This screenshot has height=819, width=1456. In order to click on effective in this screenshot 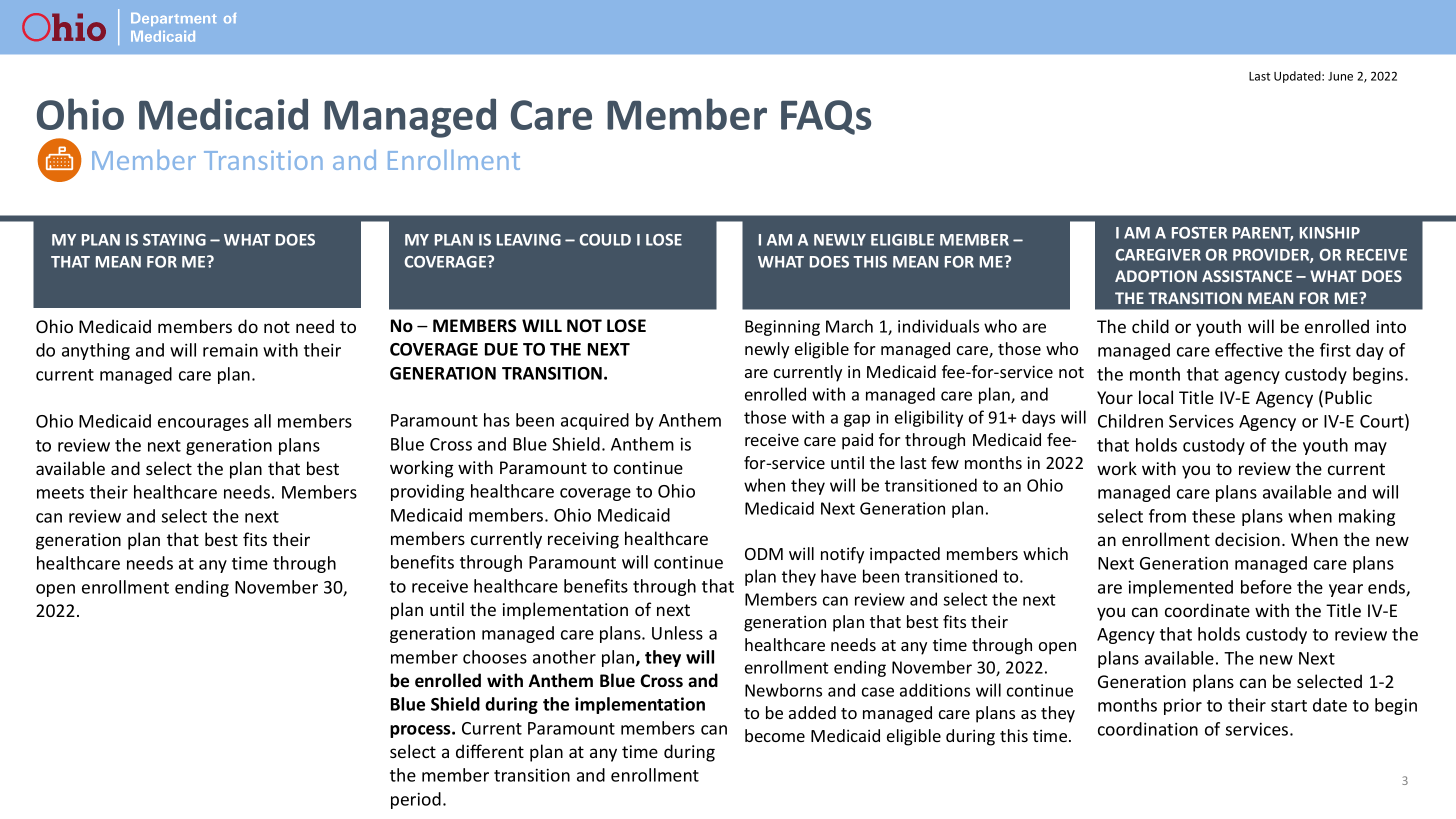, I will do `click(1249, 350)`.
